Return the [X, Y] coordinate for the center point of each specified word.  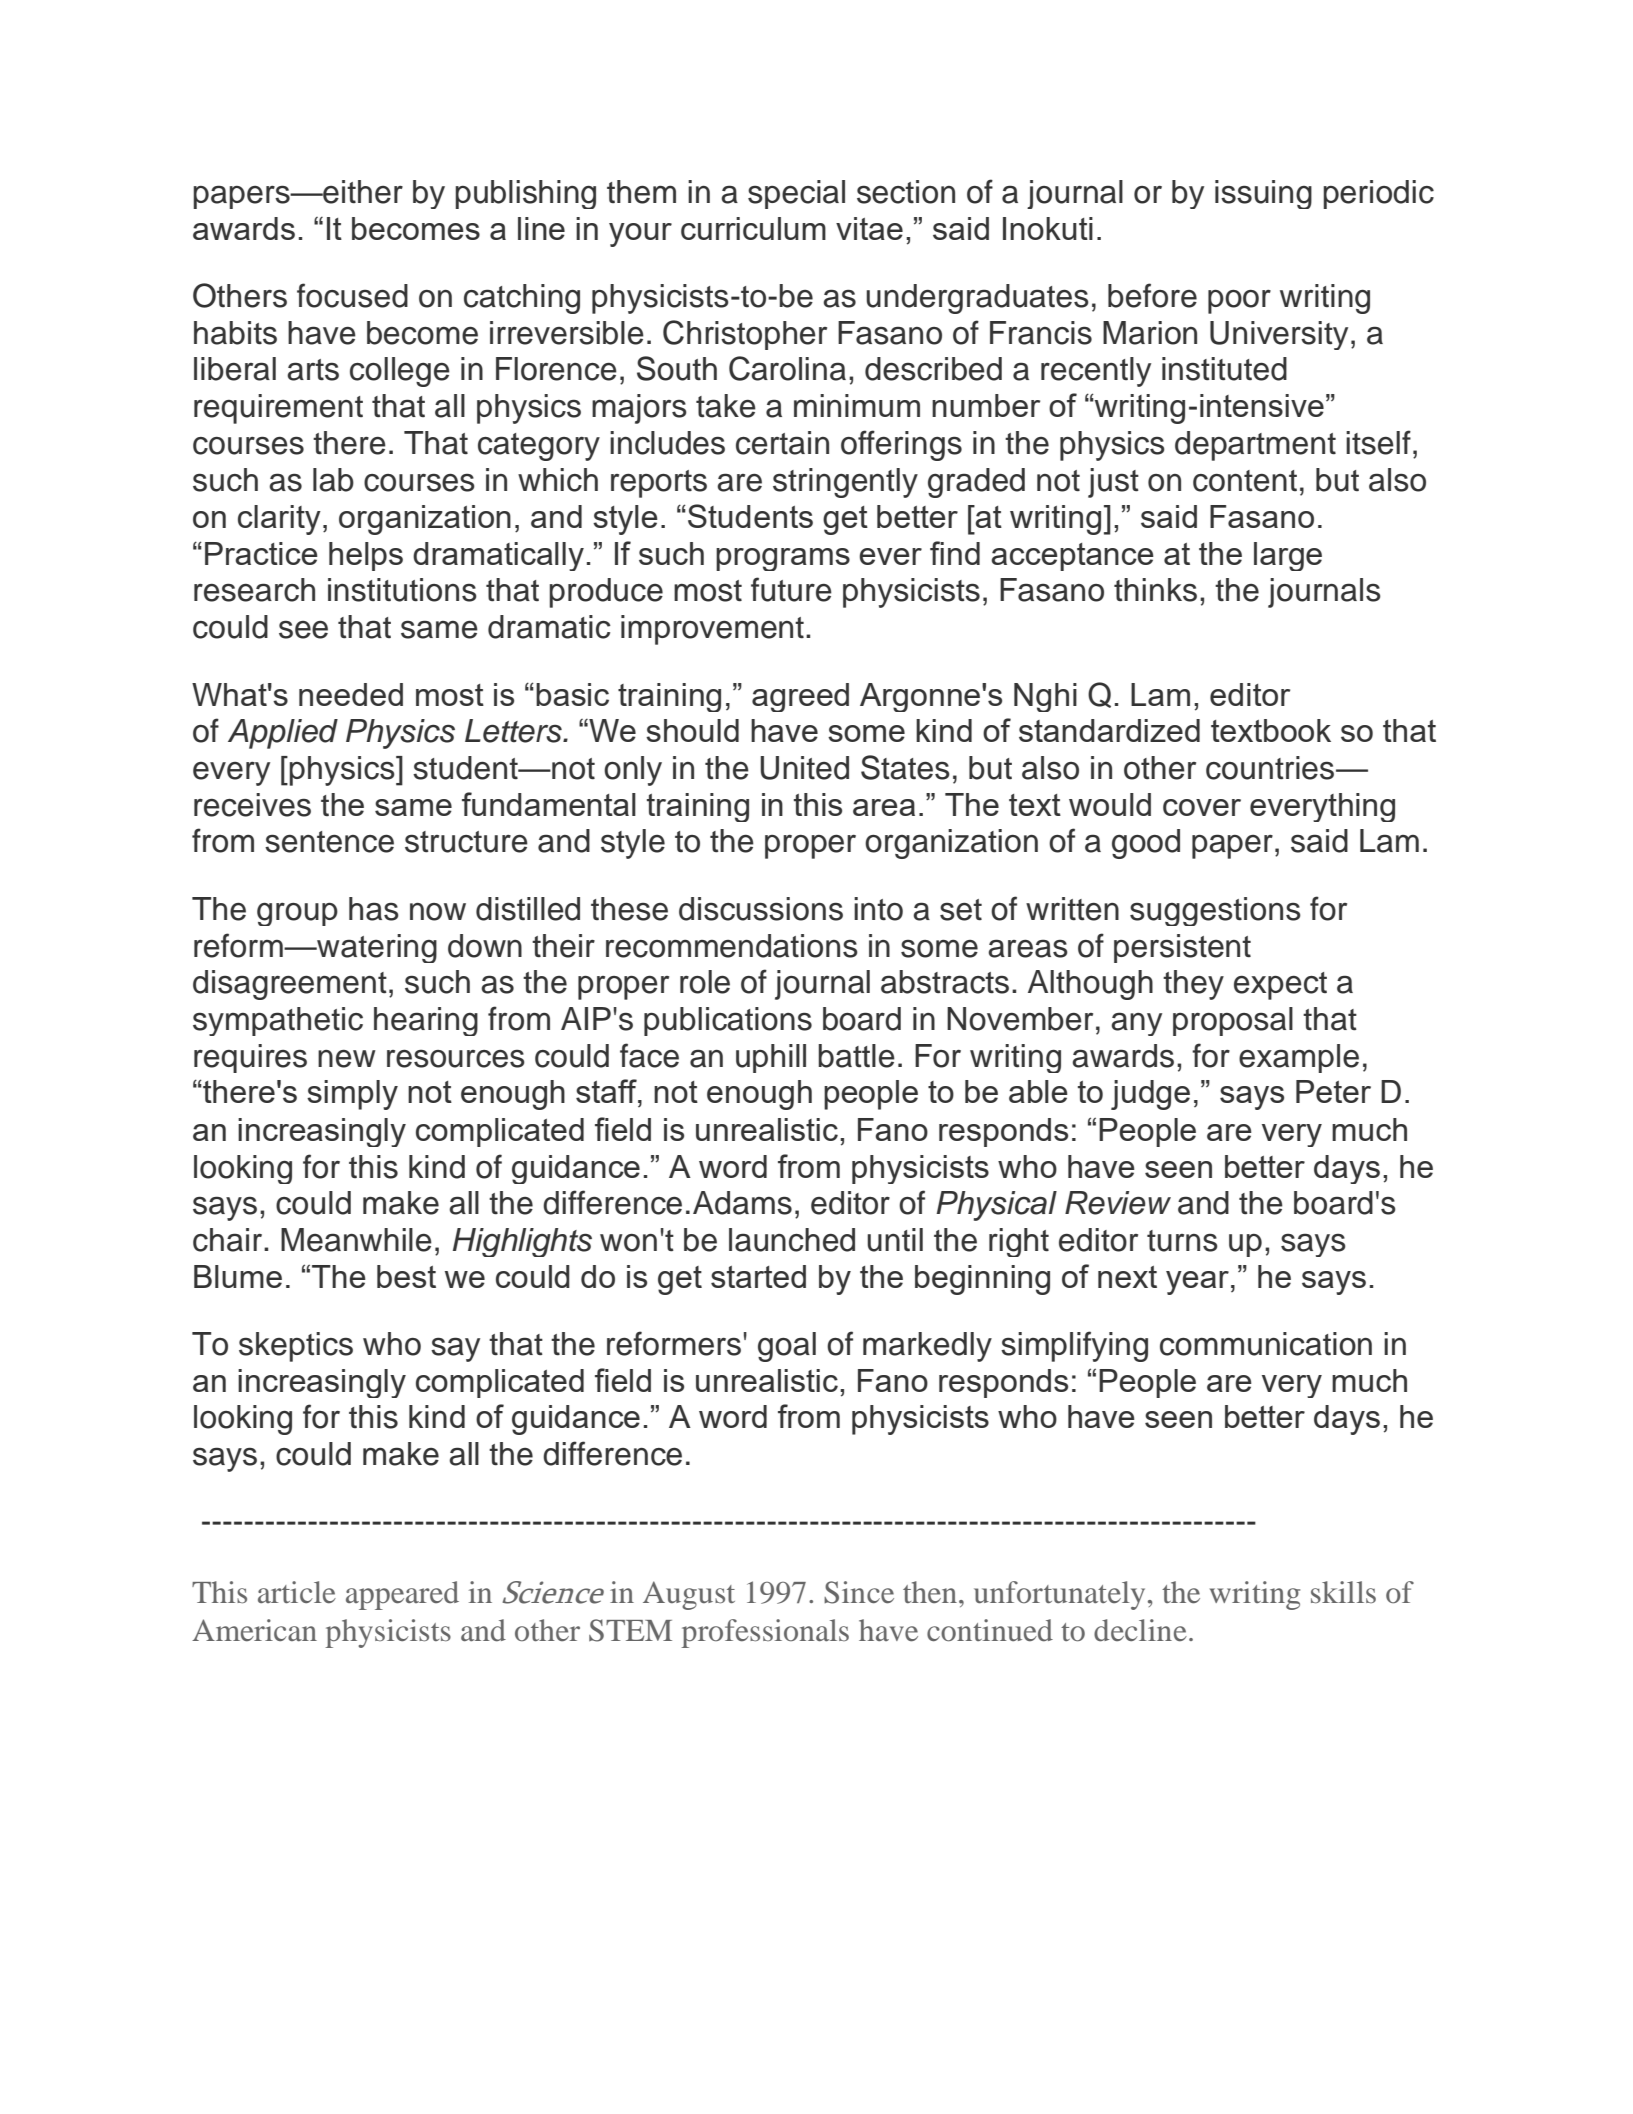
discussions [761, 909]
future [791, 589]
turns [1182, 1241]
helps [366, 556]
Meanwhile [356, 1240]
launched [792, 1240]
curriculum [753, 228]
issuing [1263, 194]
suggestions [1215, 911]
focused [352, 295]
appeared [402, 1595]
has [374, 909]
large [1288, 556]
